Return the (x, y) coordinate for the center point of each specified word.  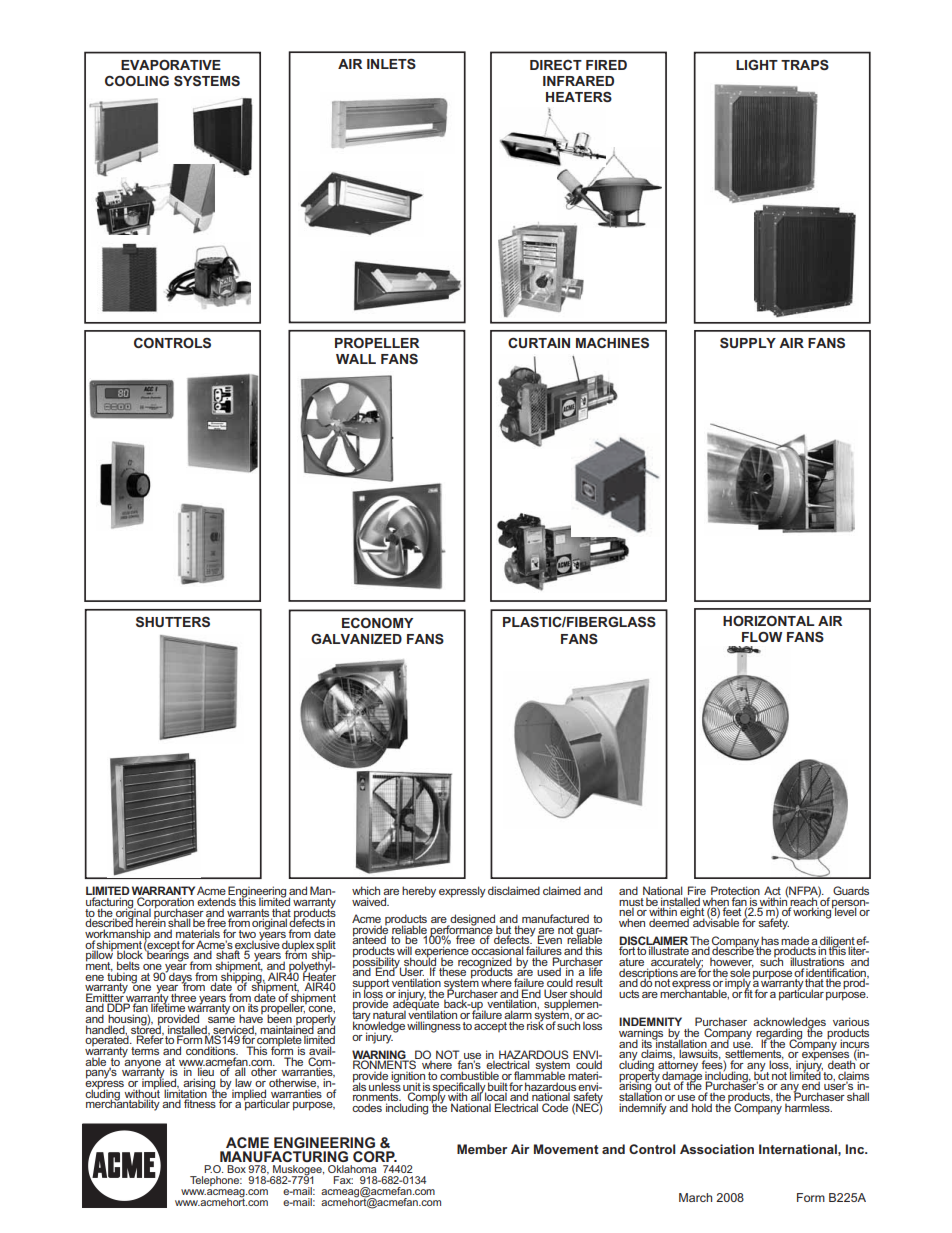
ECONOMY (377, 623)
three (183, 997)
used (549, 971)
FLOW (762, 637)
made (795, 941)
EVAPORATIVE (171, 65)
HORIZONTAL (769, 621)
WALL (356, 359)
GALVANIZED (356, 639)
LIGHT (757, 65)
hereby (419, 892)
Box (236, 1169)
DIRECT (556, 65)
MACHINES (612, 343)
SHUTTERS (173, 622)
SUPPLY (748, 343)
